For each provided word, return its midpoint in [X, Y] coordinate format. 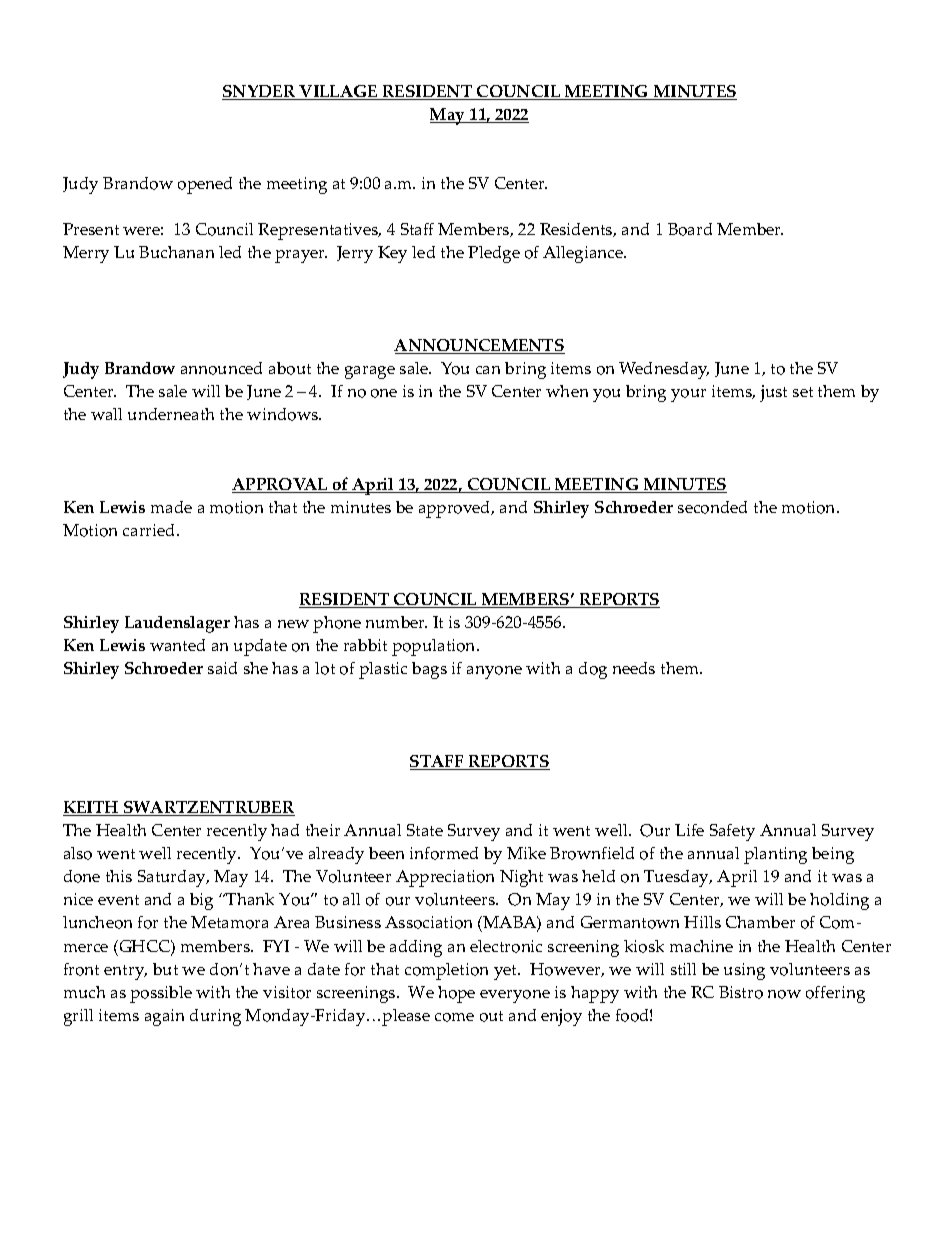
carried [150, 530]
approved [456, 509]
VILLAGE [339, 92]
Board [690, 229]
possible [161, 994]
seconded [712, 507]
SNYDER [260, 92]
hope [456, 994]
